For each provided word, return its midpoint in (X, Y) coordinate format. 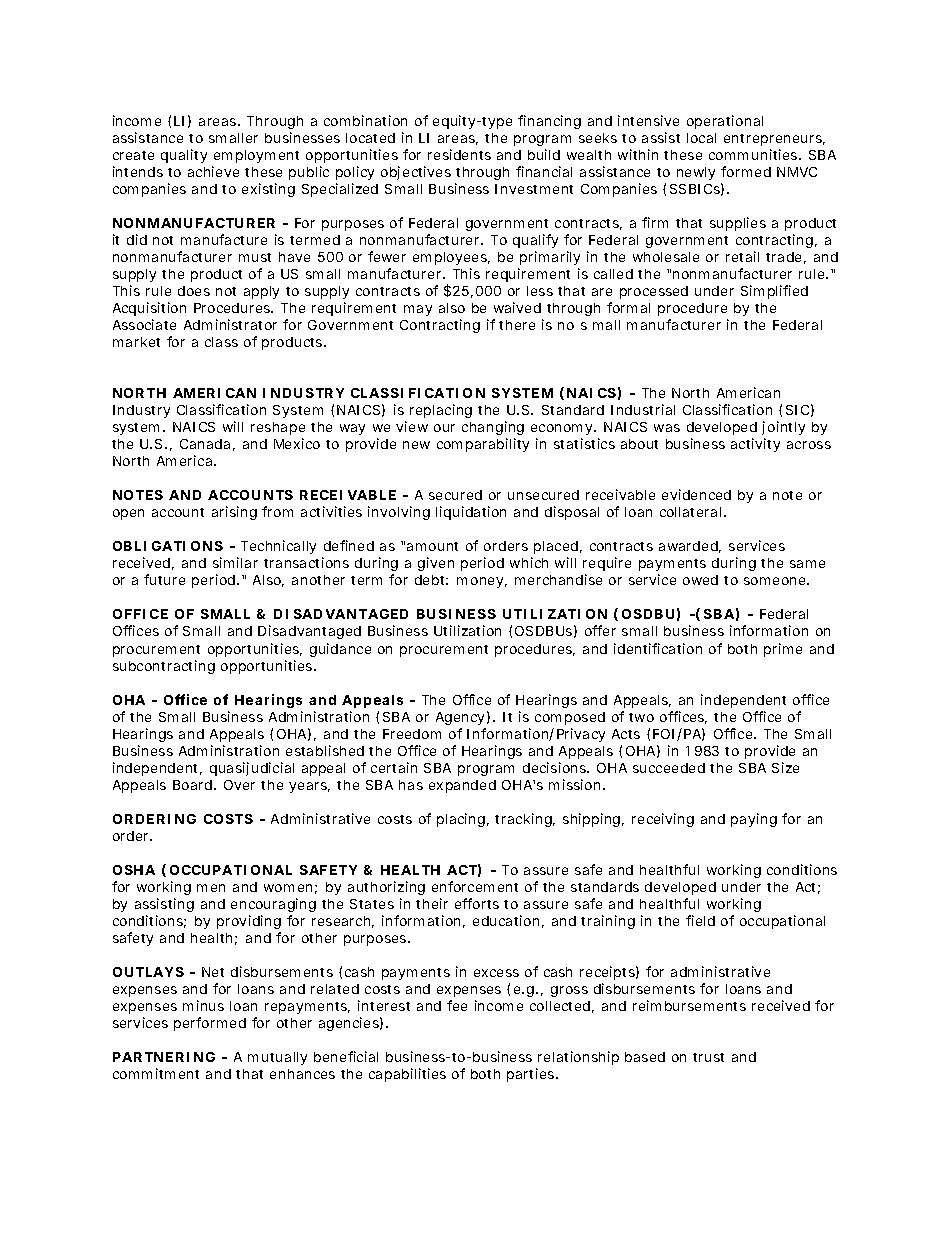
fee (457, 1005)
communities (754, 154)
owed (700, 580)
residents (459, 154)
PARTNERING (164, 1057)
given (436, 564)
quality (184, 156)
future (164, 579)
